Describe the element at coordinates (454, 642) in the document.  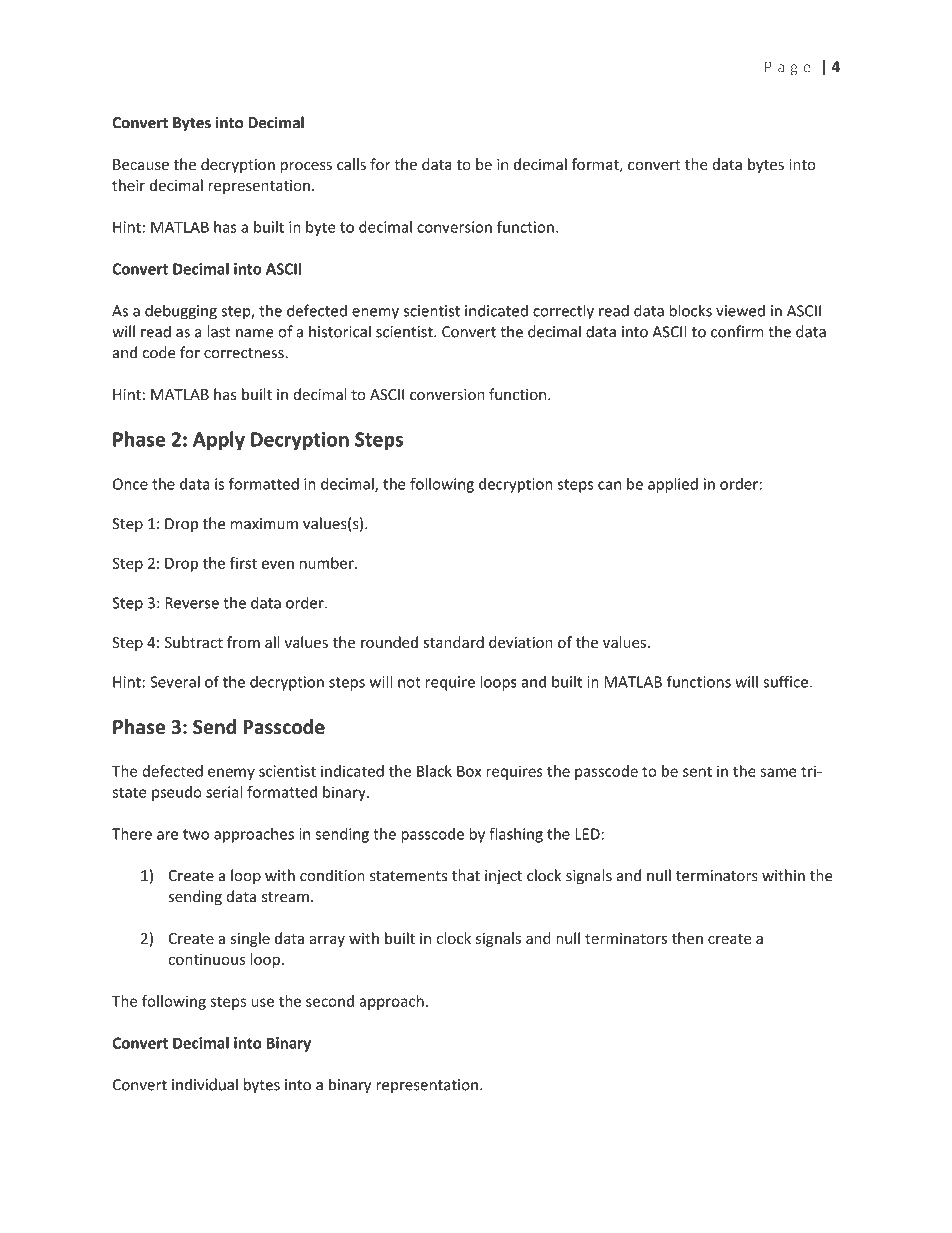
I see `standard` at that location.
